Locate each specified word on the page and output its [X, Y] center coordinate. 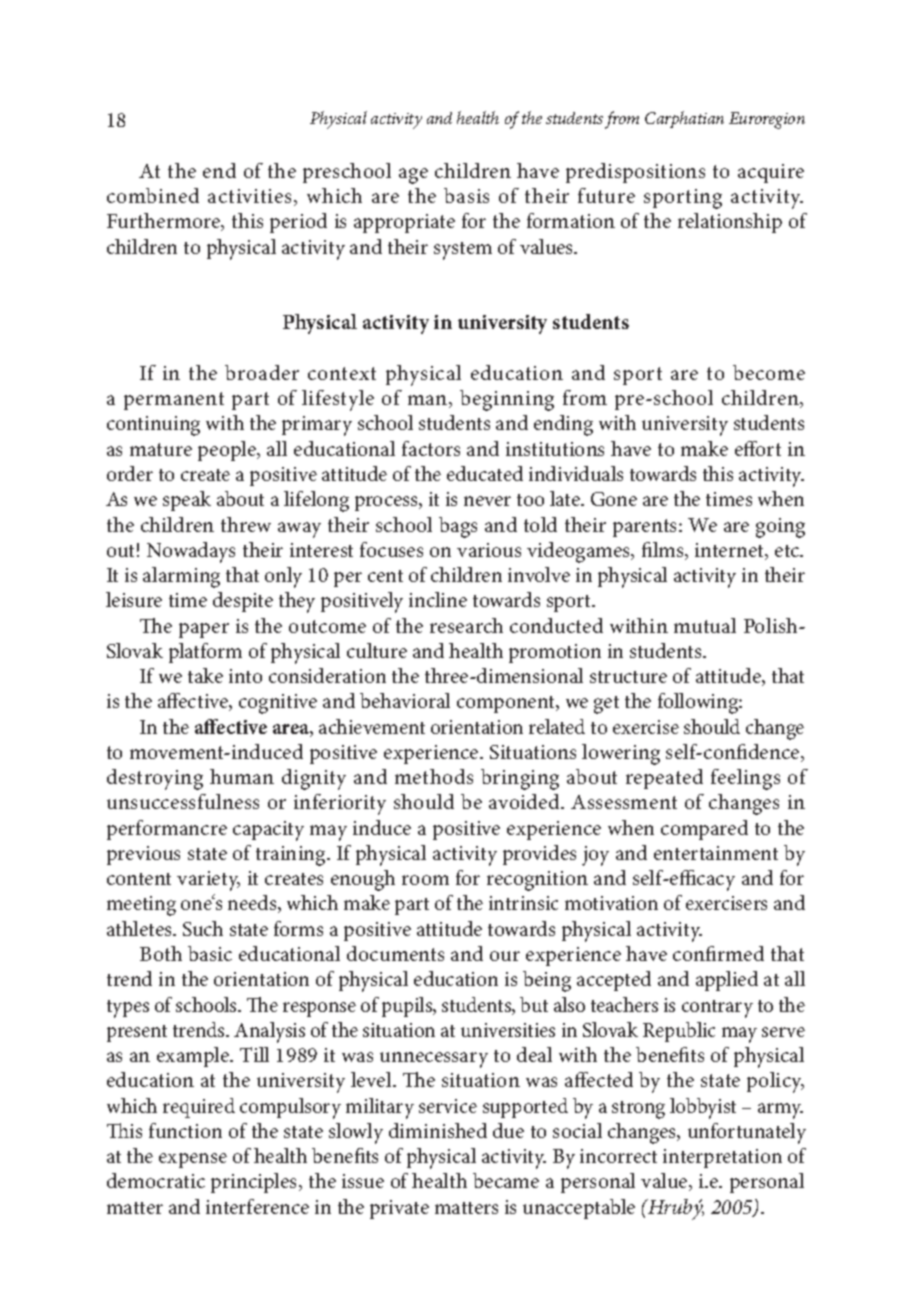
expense [193, 1160]
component [507, 704]
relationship [730, 223]
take [205, 675]
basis [466, 195]
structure [628, 677]
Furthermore [165, 222]
